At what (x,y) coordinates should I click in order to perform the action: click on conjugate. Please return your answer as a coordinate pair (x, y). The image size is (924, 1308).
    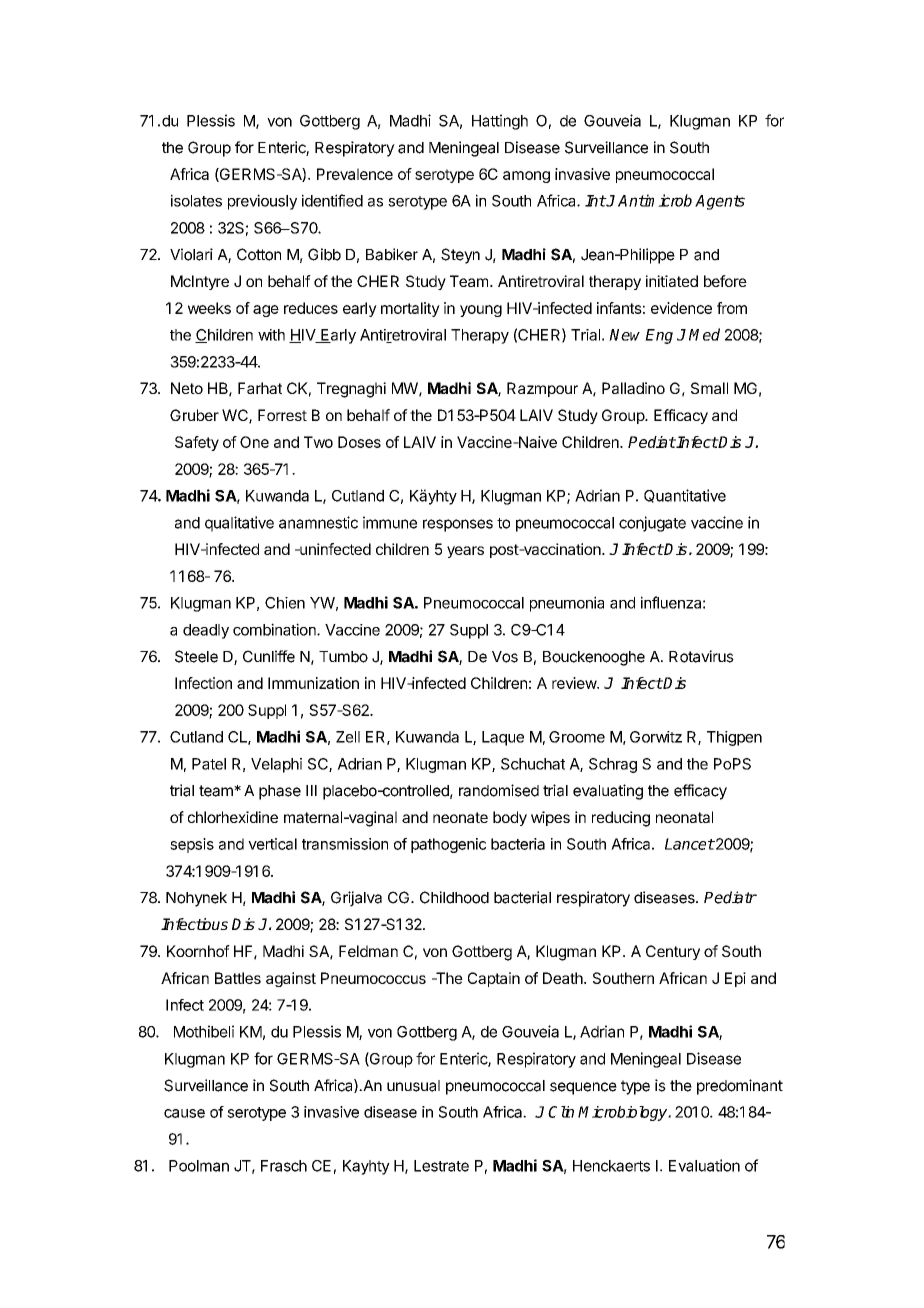
    Looking at the image, I should click on (652, 524).
